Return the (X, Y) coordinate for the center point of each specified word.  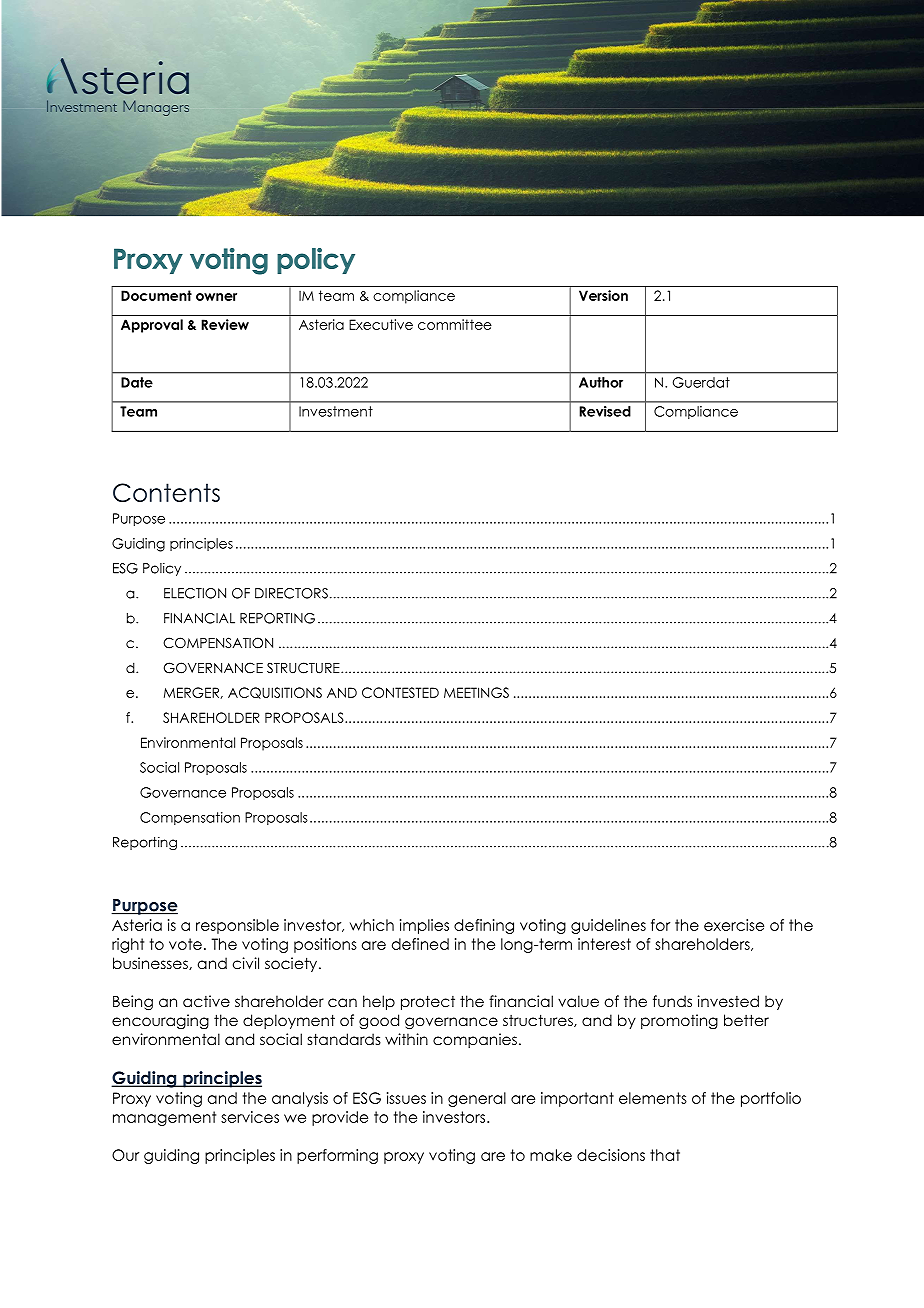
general (477, 1099)
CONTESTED (400, 692)
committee (455, 324)
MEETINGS (476, 692)
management (164, 1118)
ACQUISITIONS (275, 693)
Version (603, 295)
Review (225, 324)
